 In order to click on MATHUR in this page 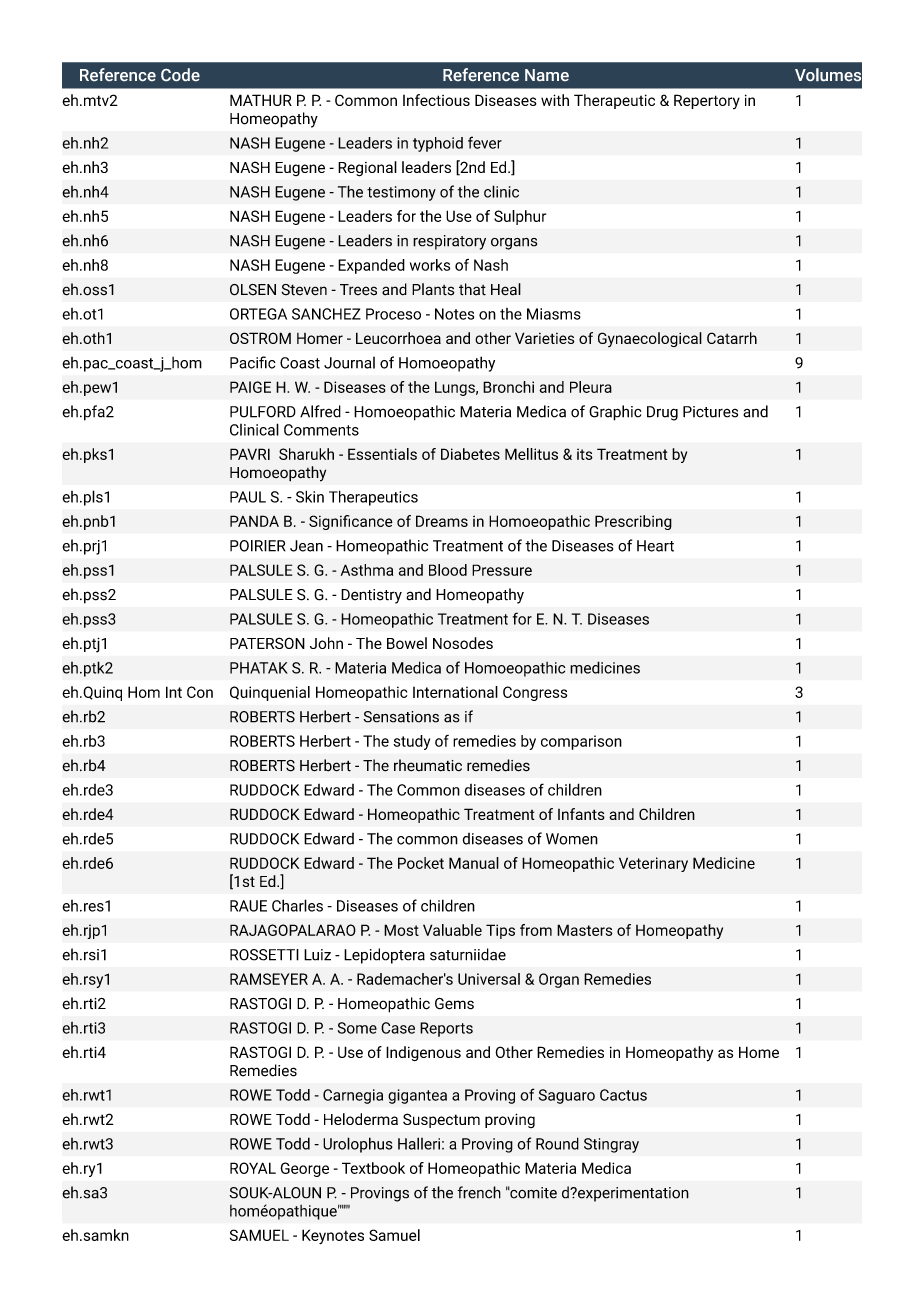, I will do `click(261, 100)`.
